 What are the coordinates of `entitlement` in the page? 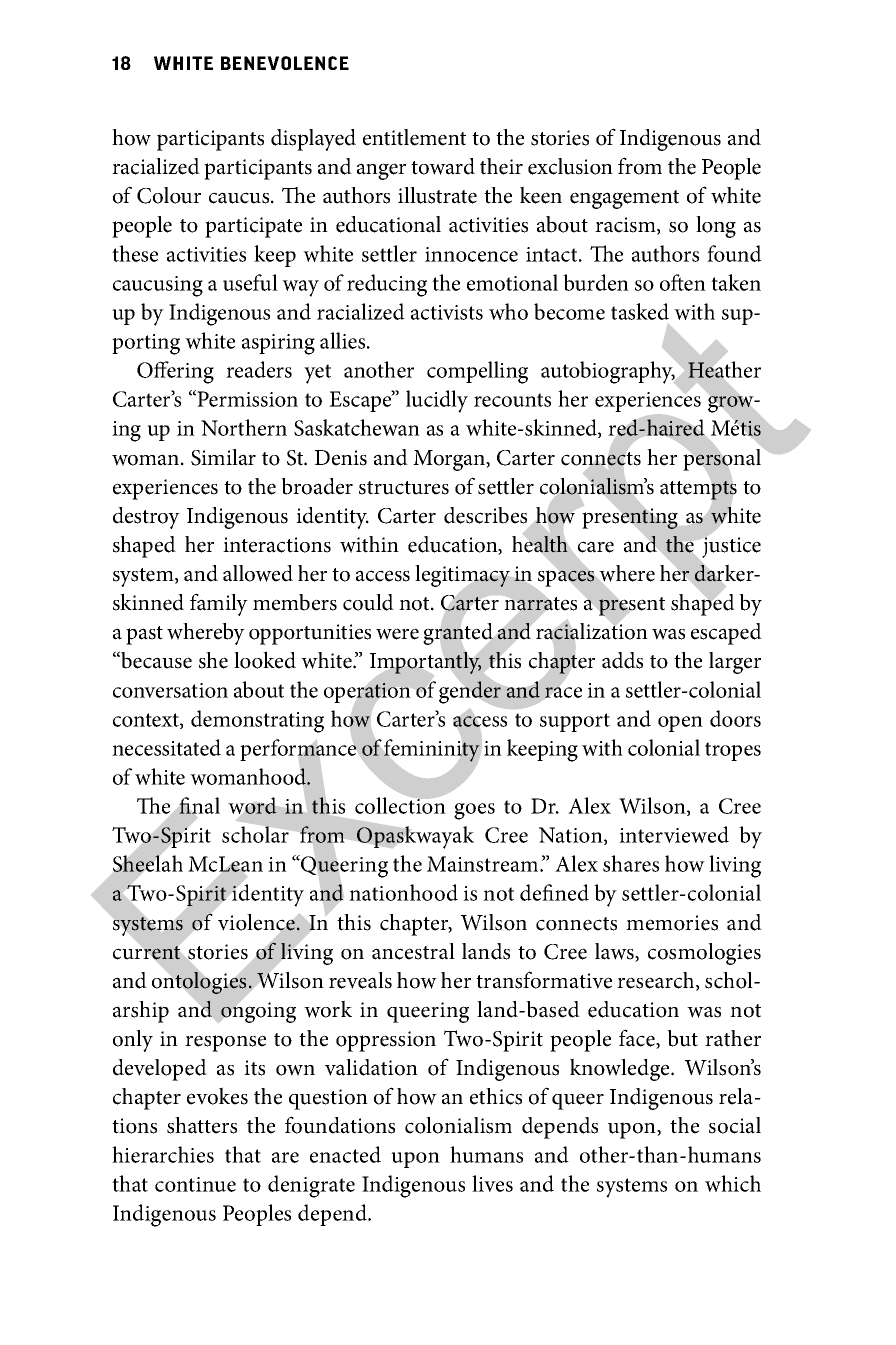 It's located at (414, 137).
